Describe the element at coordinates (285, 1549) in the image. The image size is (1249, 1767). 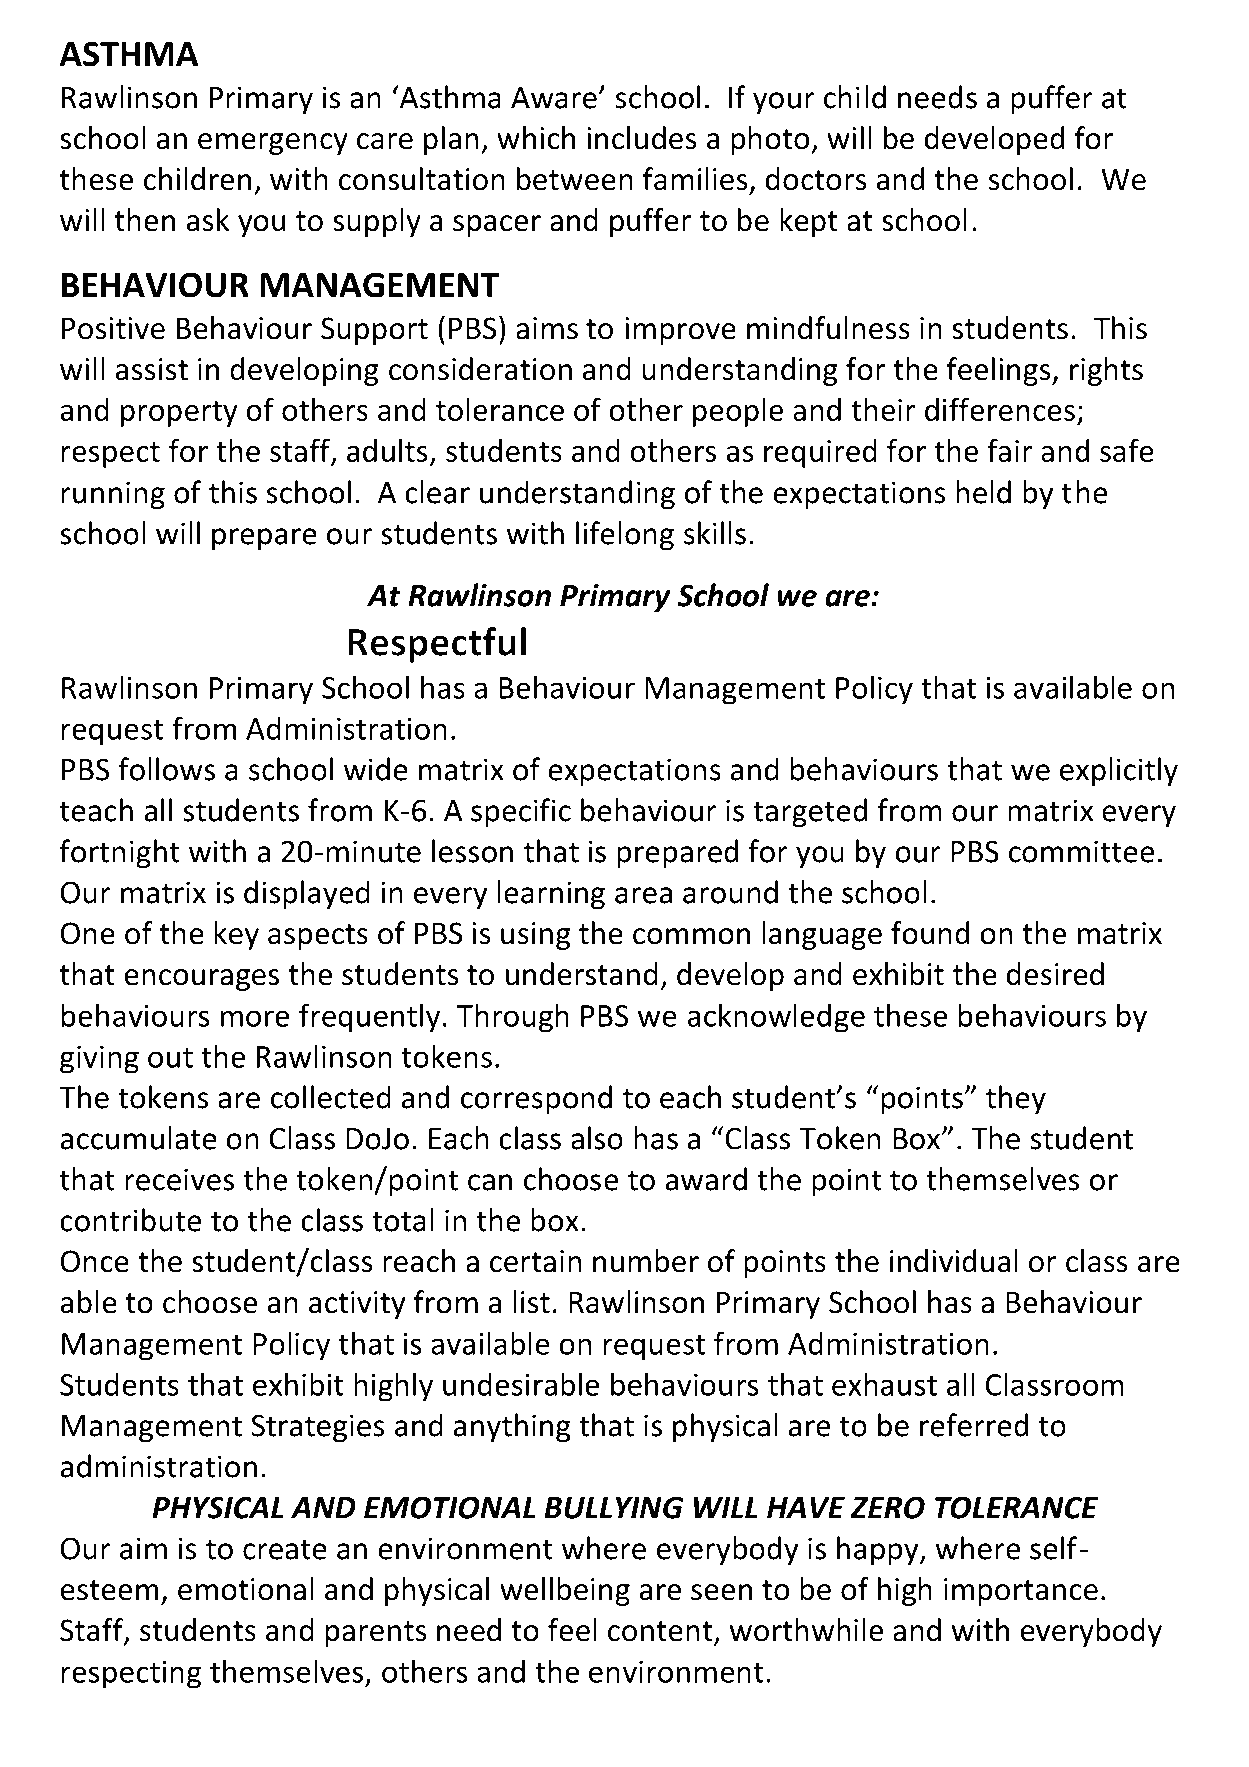
I see `create` at that location.
